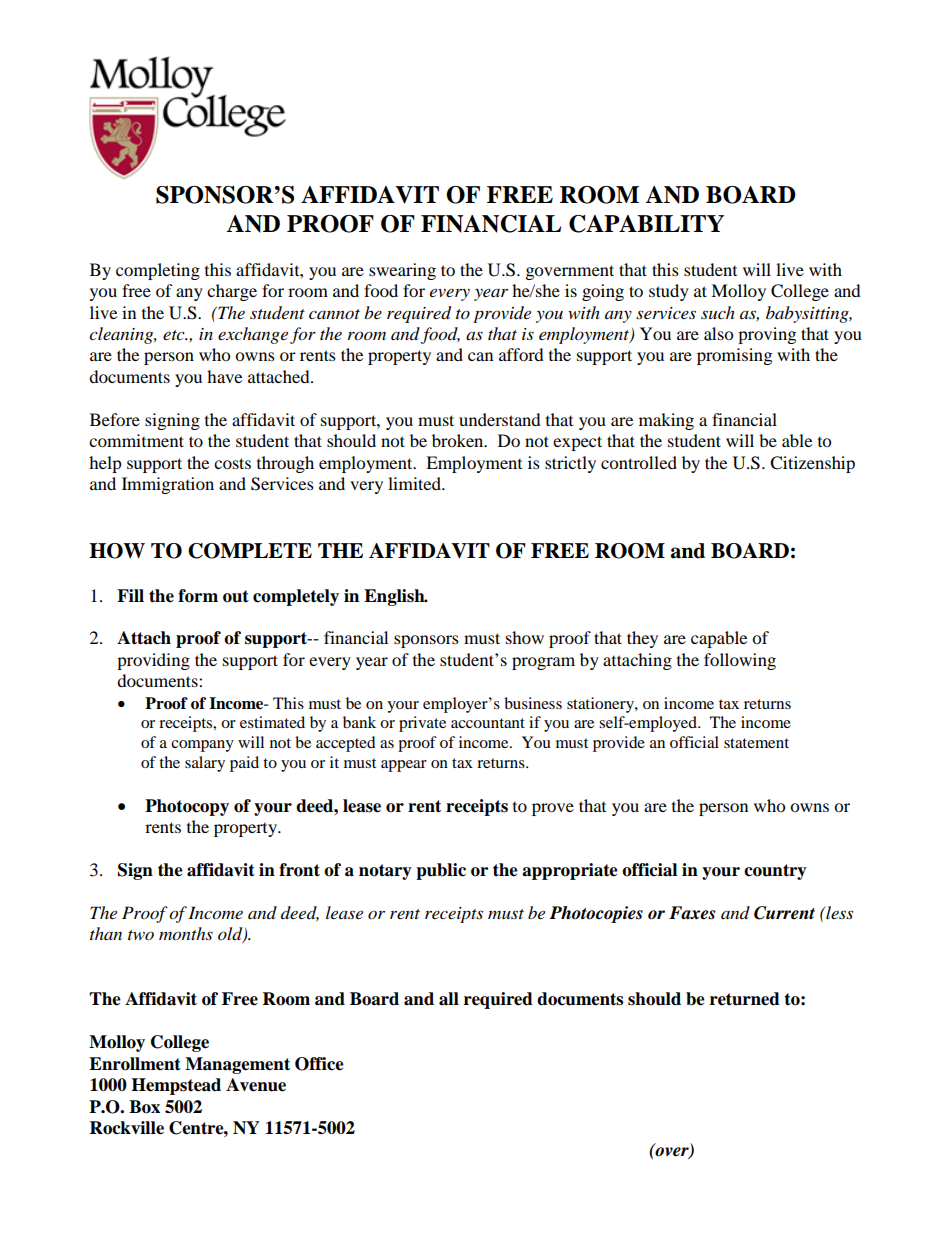 The height and width of the screenshot is (1233, 952). I want to click on such, so click(718, 312).
